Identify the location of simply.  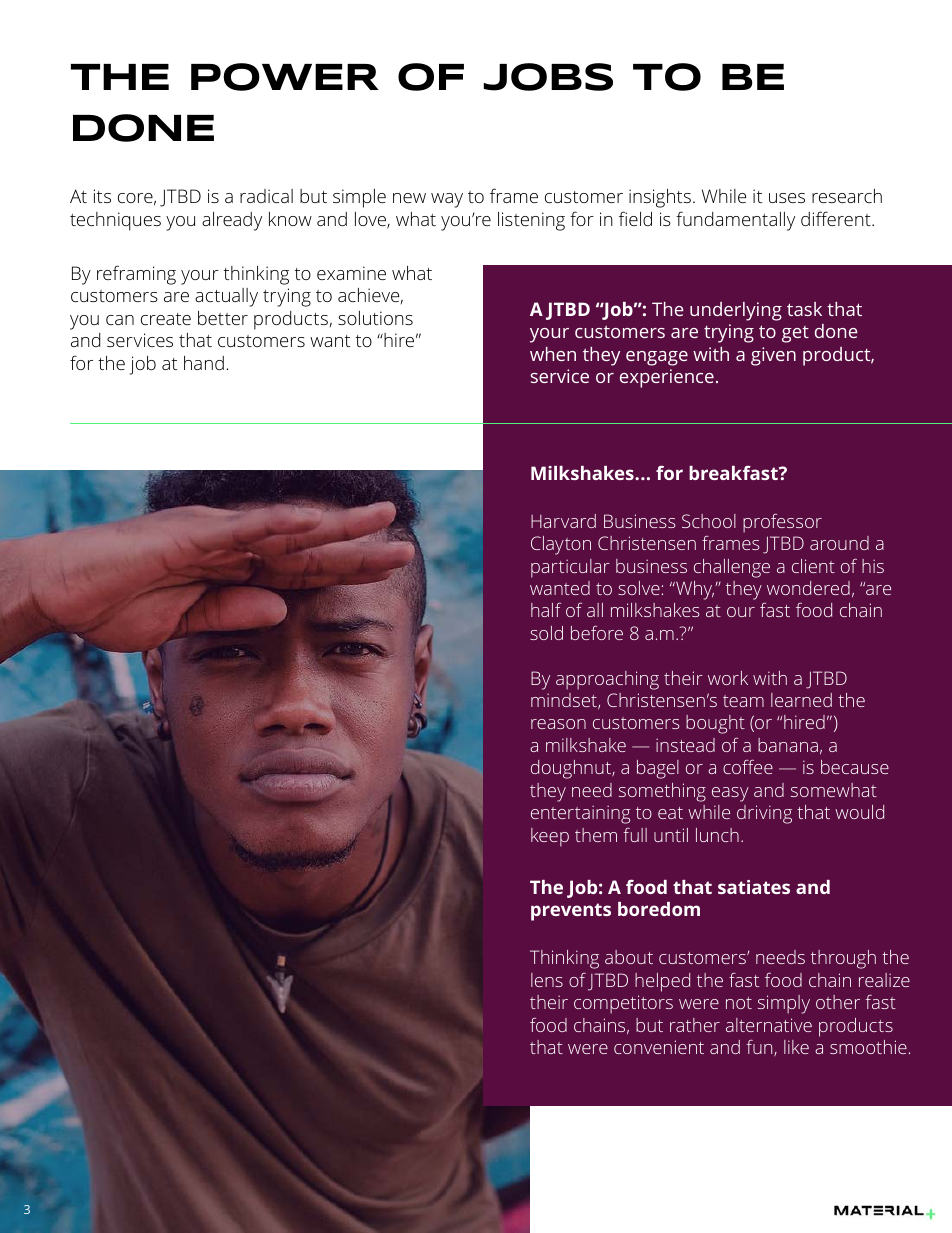
(784, 1004).
